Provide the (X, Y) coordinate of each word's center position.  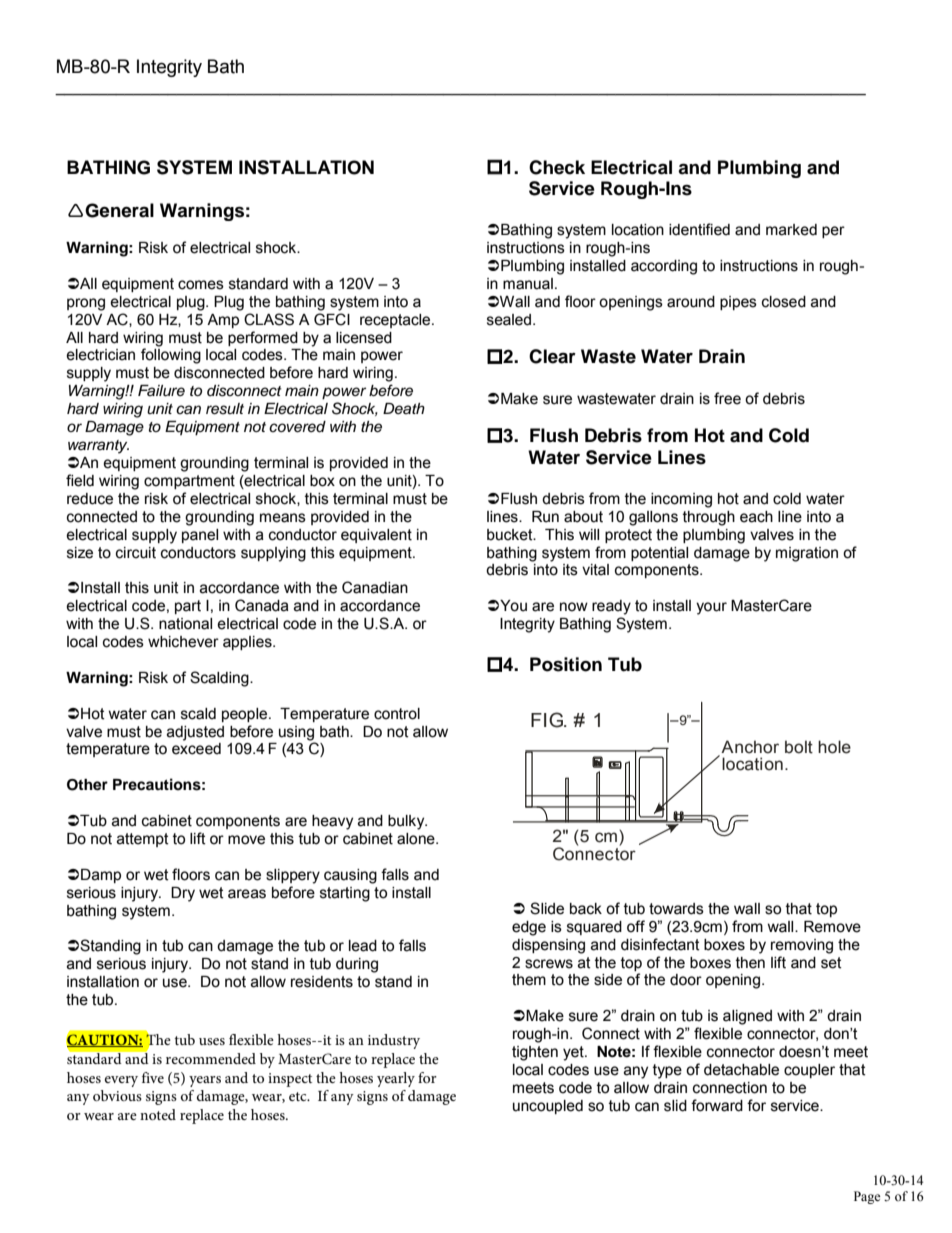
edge (529, 928)
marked (791, 230)
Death (404, 408)
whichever (183, 642)
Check (557, 167)
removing (802, 946)
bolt (799, 747)
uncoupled (548, 1107)
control (397, 714)
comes (201, 285)
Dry (183, 894)
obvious (117, 1095)
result (225, 409)
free (727, 398)
